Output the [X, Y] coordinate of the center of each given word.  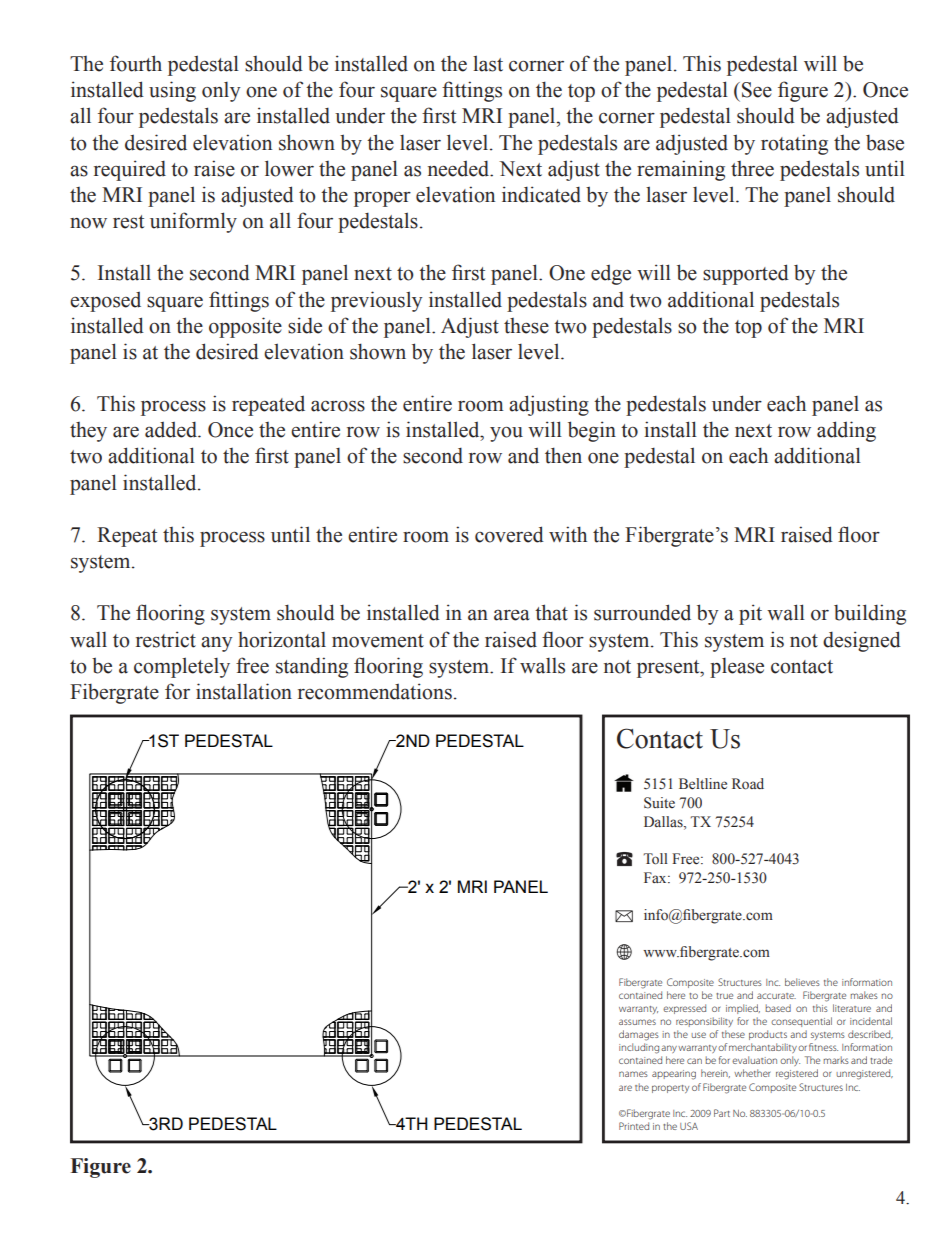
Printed [634, 1126]
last [488, 63]
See [757, 90]
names [633, 1074]
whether [752, 1073]
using [172, 91]
